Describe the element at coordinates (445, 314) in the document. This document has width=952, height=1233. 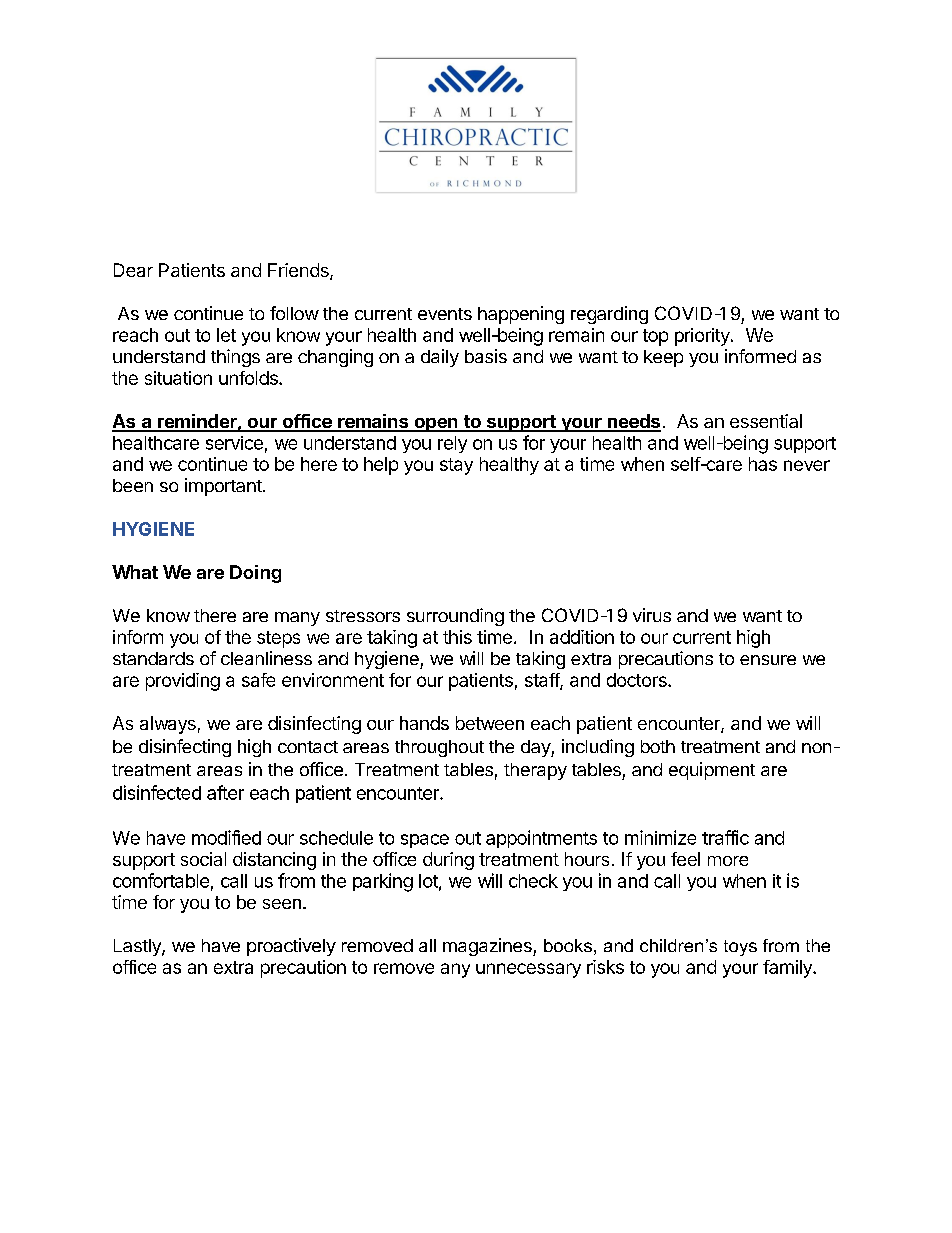
I see `events` at that location.
